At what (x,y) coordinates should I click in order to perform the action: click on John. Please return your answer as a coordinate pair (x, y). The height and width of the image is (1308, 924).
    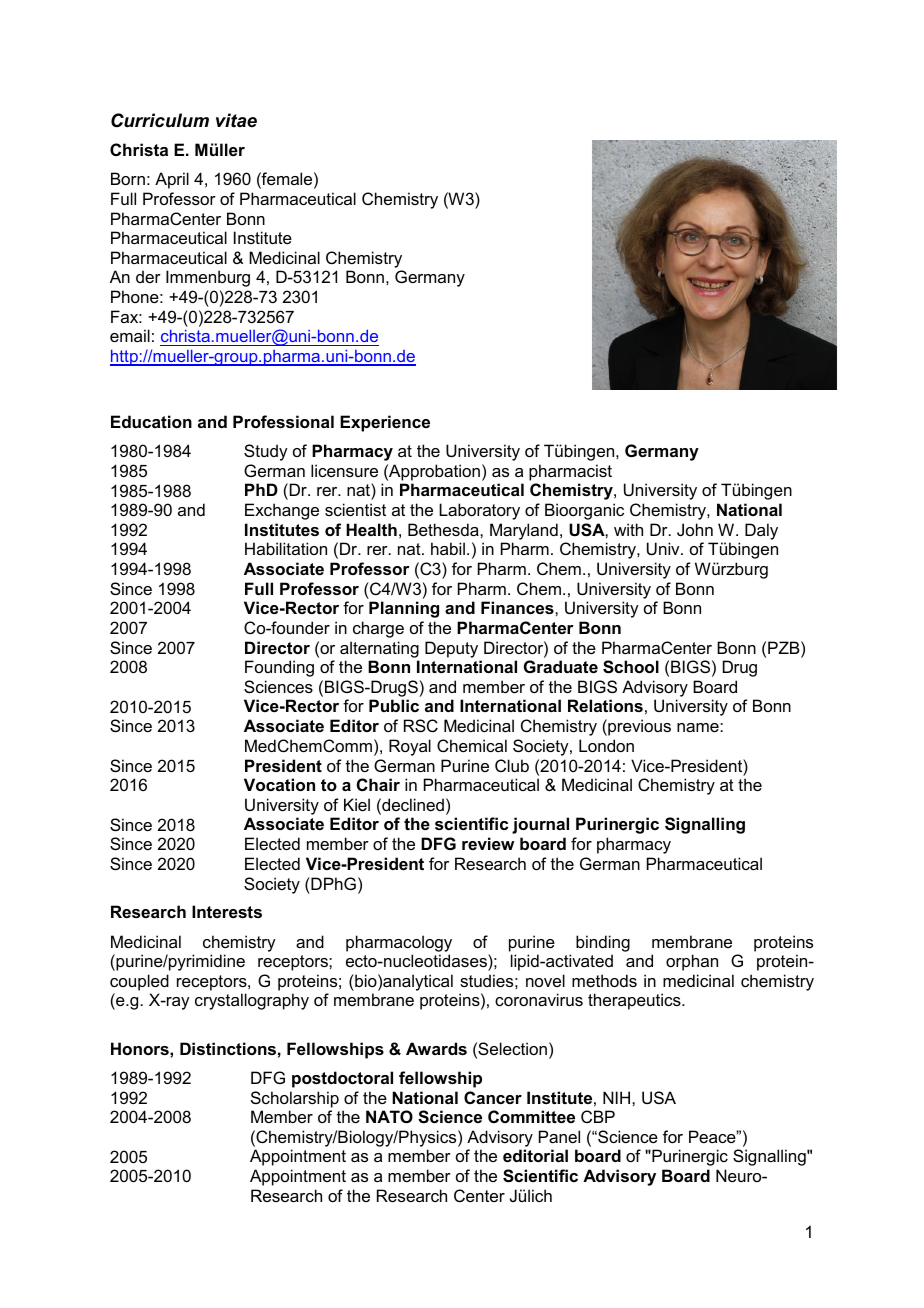
    Looking at the image, I should click on (695, 529).
